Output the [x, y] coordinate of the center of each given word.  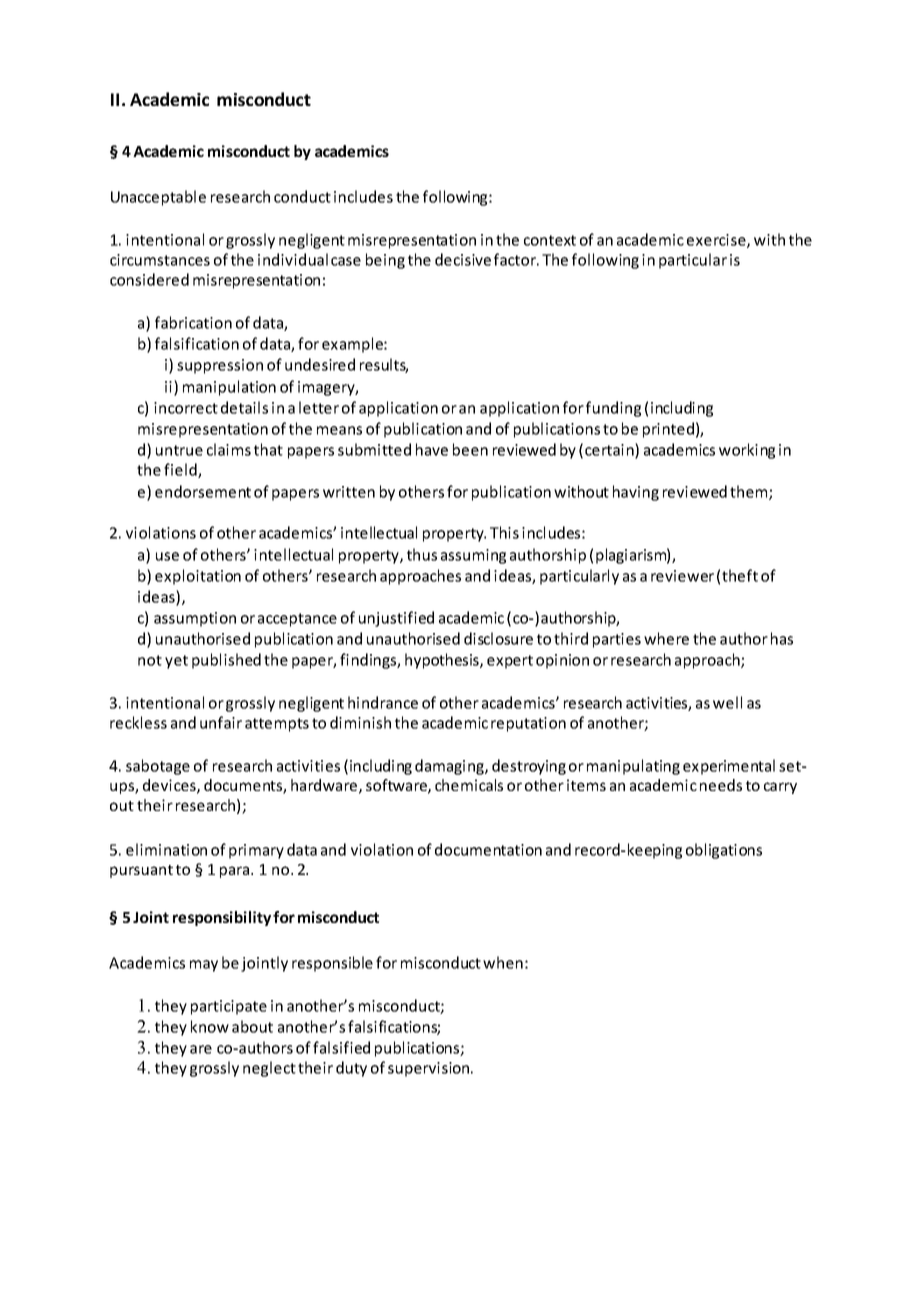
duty [351, 1069]
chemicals [469, 785]
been [470, 449]
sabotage [158, 767]
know [210, 1026]
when [503, 962]
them [750, 492]
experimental [729, 767]
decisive [463, 259]
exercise [717, 241]
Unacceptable [158, 198]
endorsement [203, 491]
